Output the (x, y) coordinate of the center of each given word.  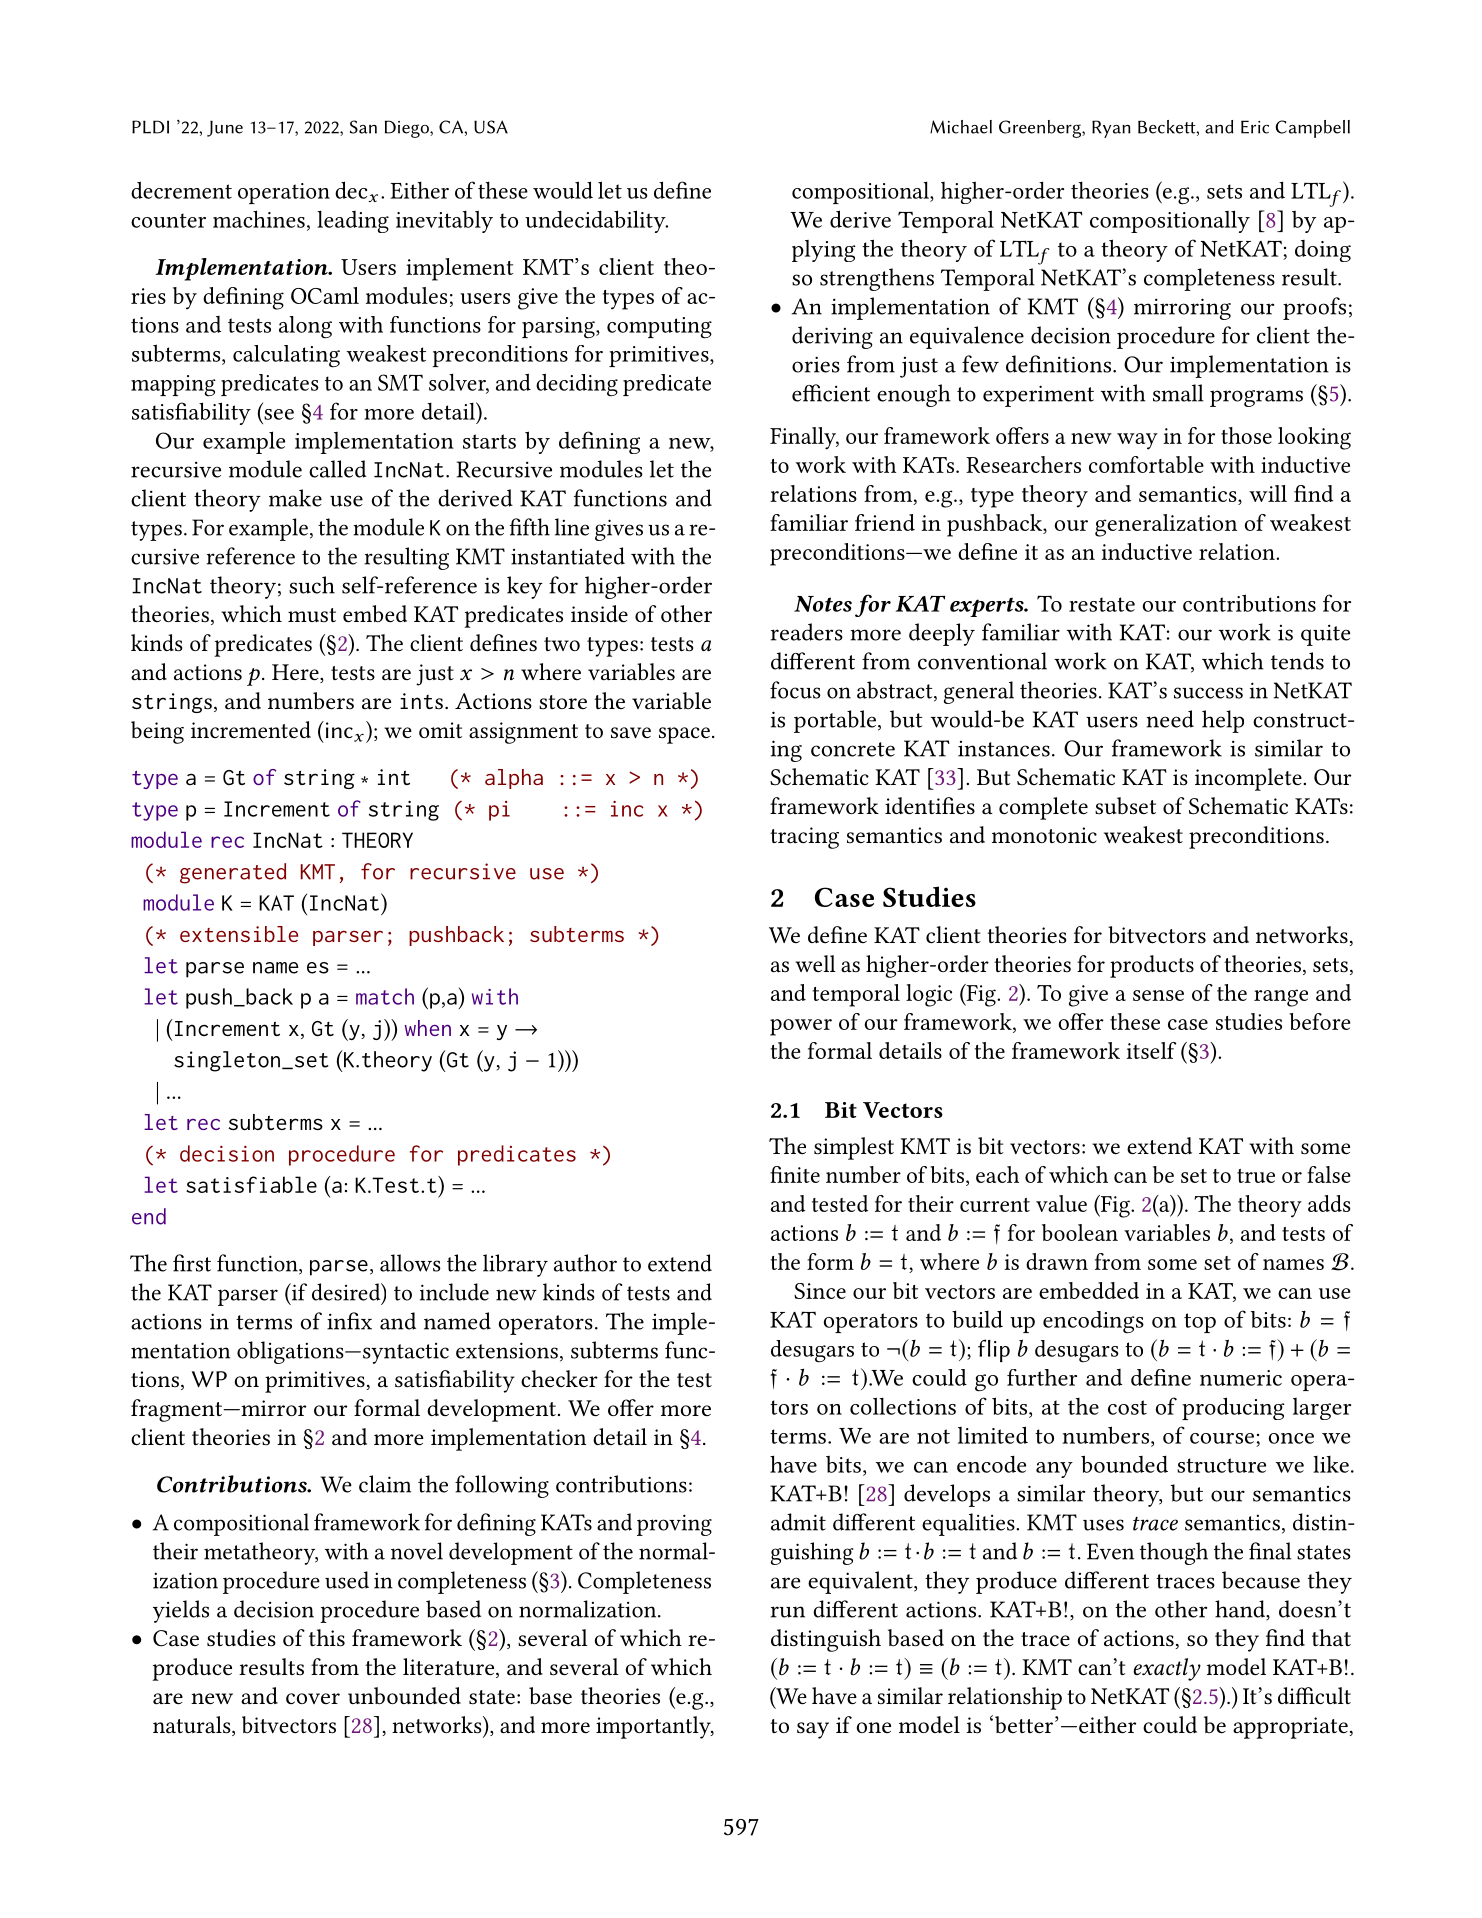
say (813, 1730)
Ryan (1111, 129)
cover (313, 1698)
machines (259, 219)
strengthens (877, 279)
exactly (1167, 1669)
